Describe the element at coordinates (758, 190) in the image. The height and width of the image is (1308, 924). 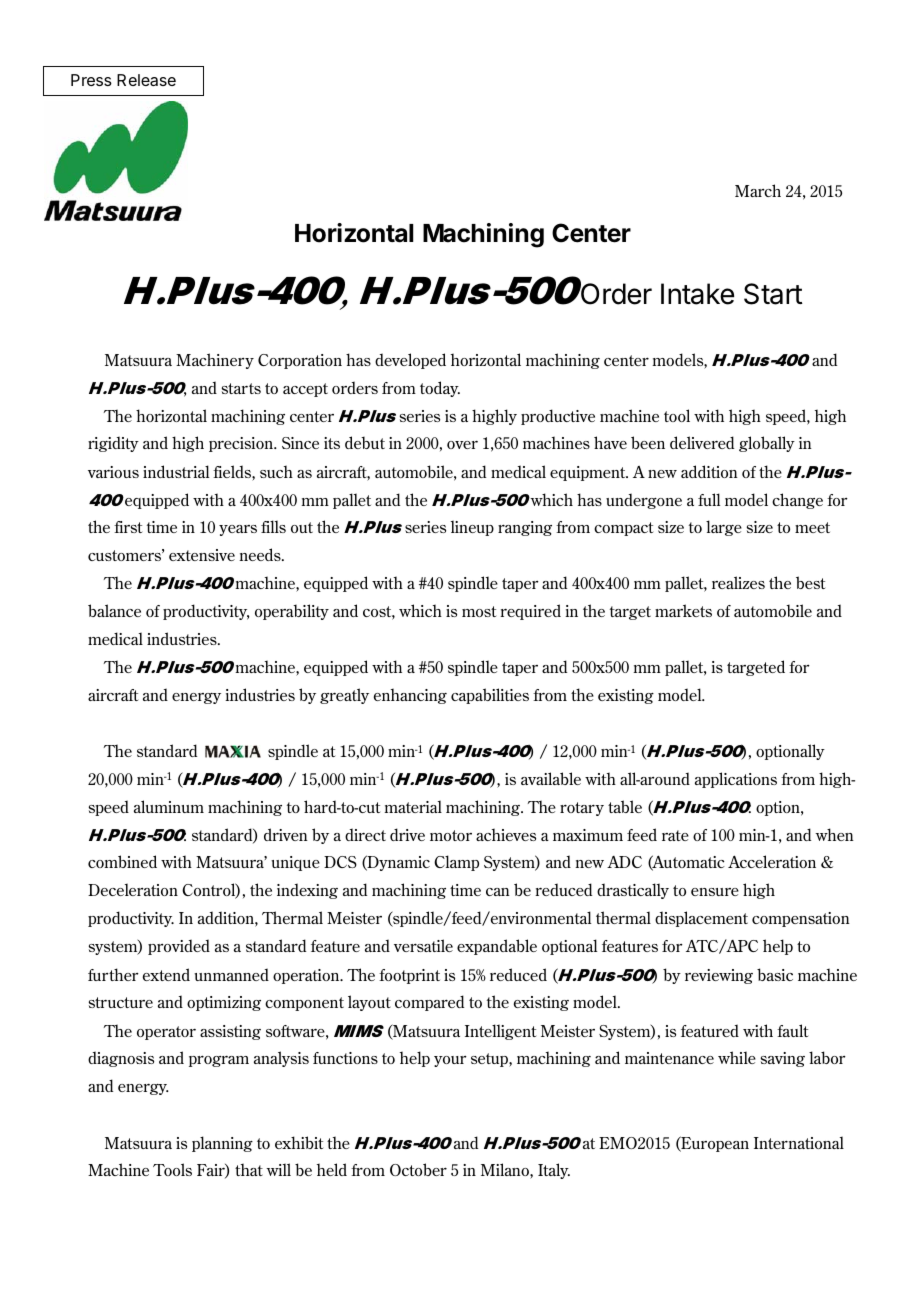
I see `March` at that location.
